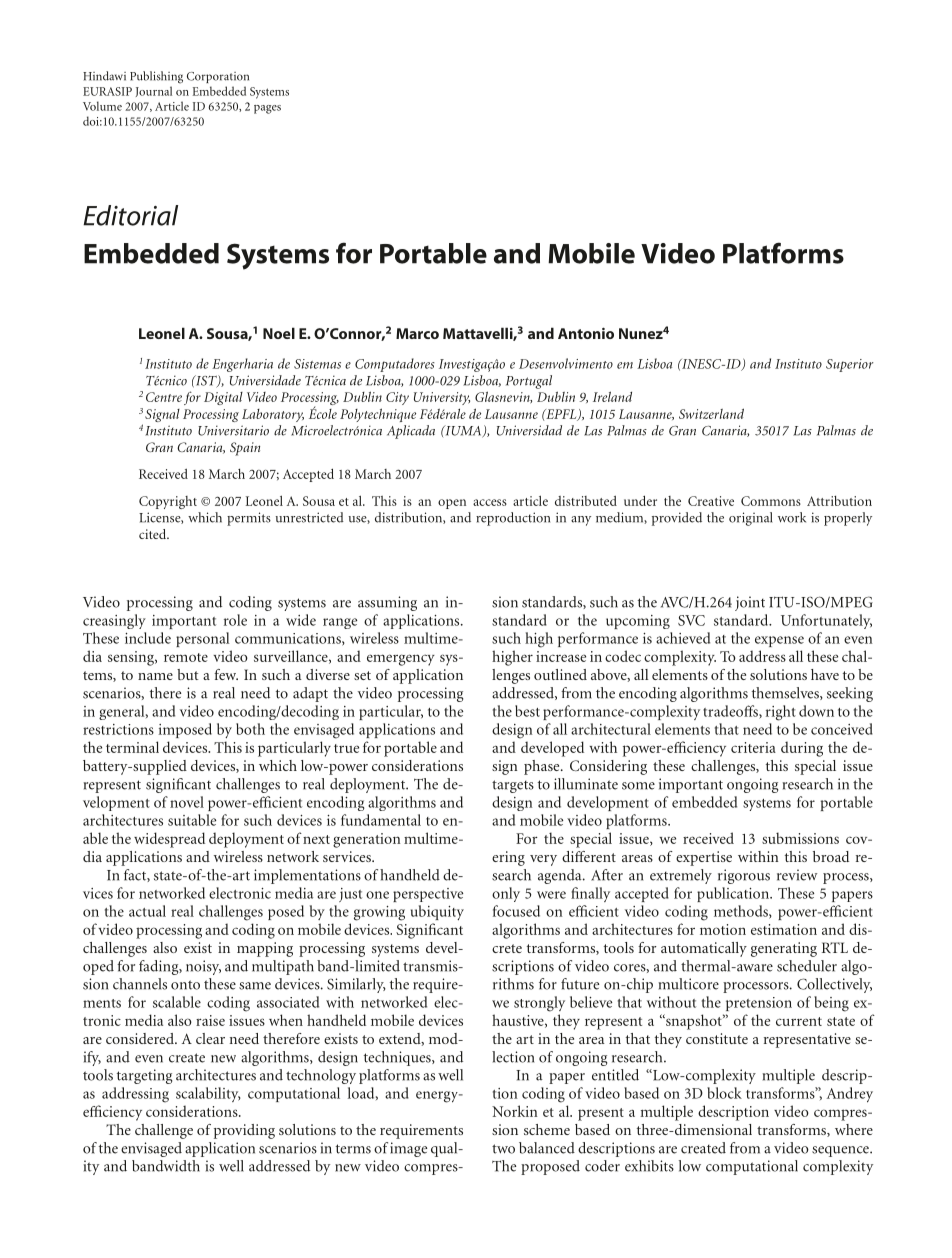 The image size is (952, 1258). What do you see at coordinates (586, 333) in the page?
I see `Antonio` at bounding box center [586, 333].
